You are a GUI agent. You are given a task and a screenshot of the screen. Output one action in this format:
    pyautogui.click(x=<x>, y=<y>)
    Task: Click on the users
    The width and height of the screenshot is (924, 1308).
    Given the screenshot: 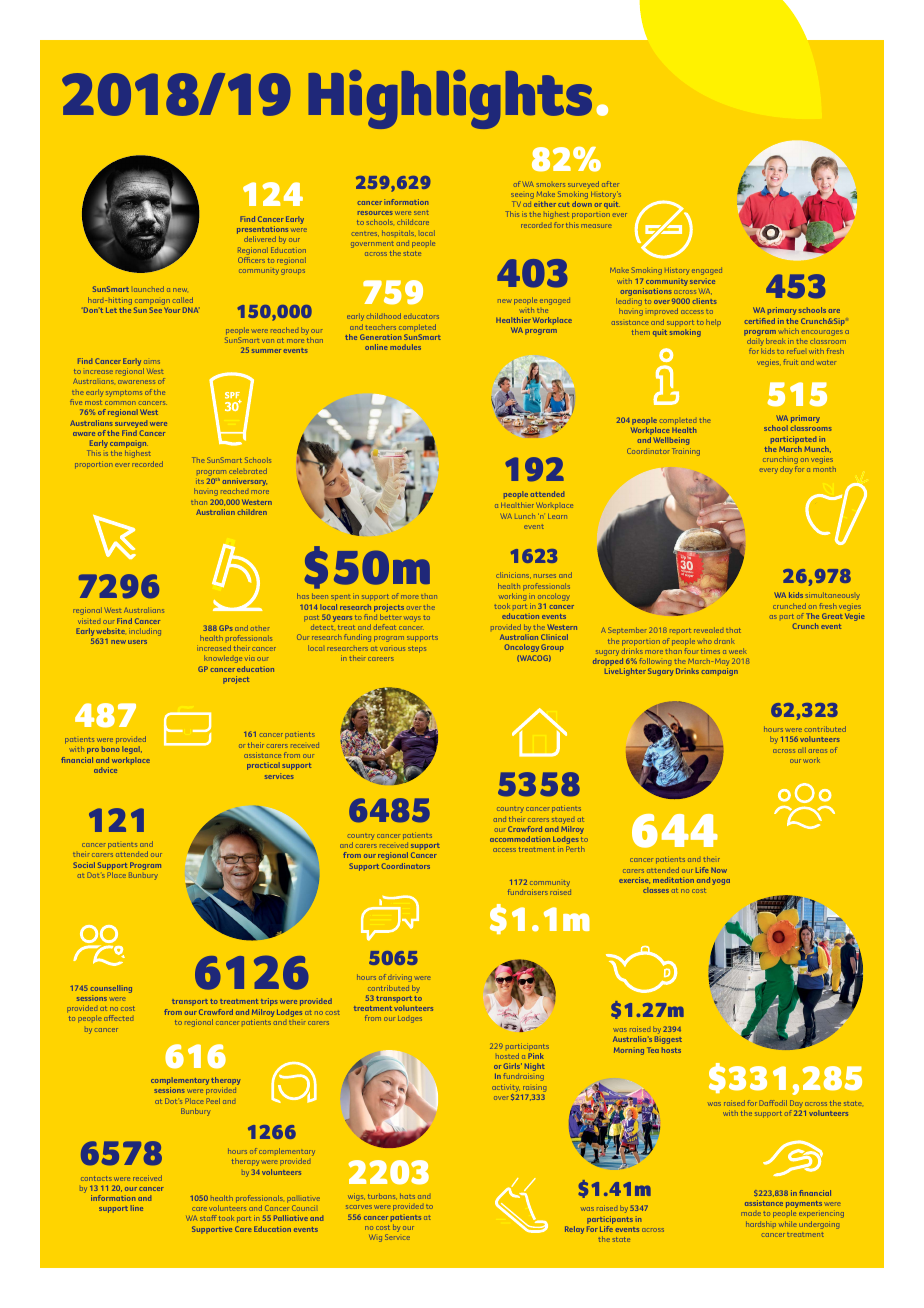 What is the action you would take?
    pyautogui.click(x=137, y=642)
